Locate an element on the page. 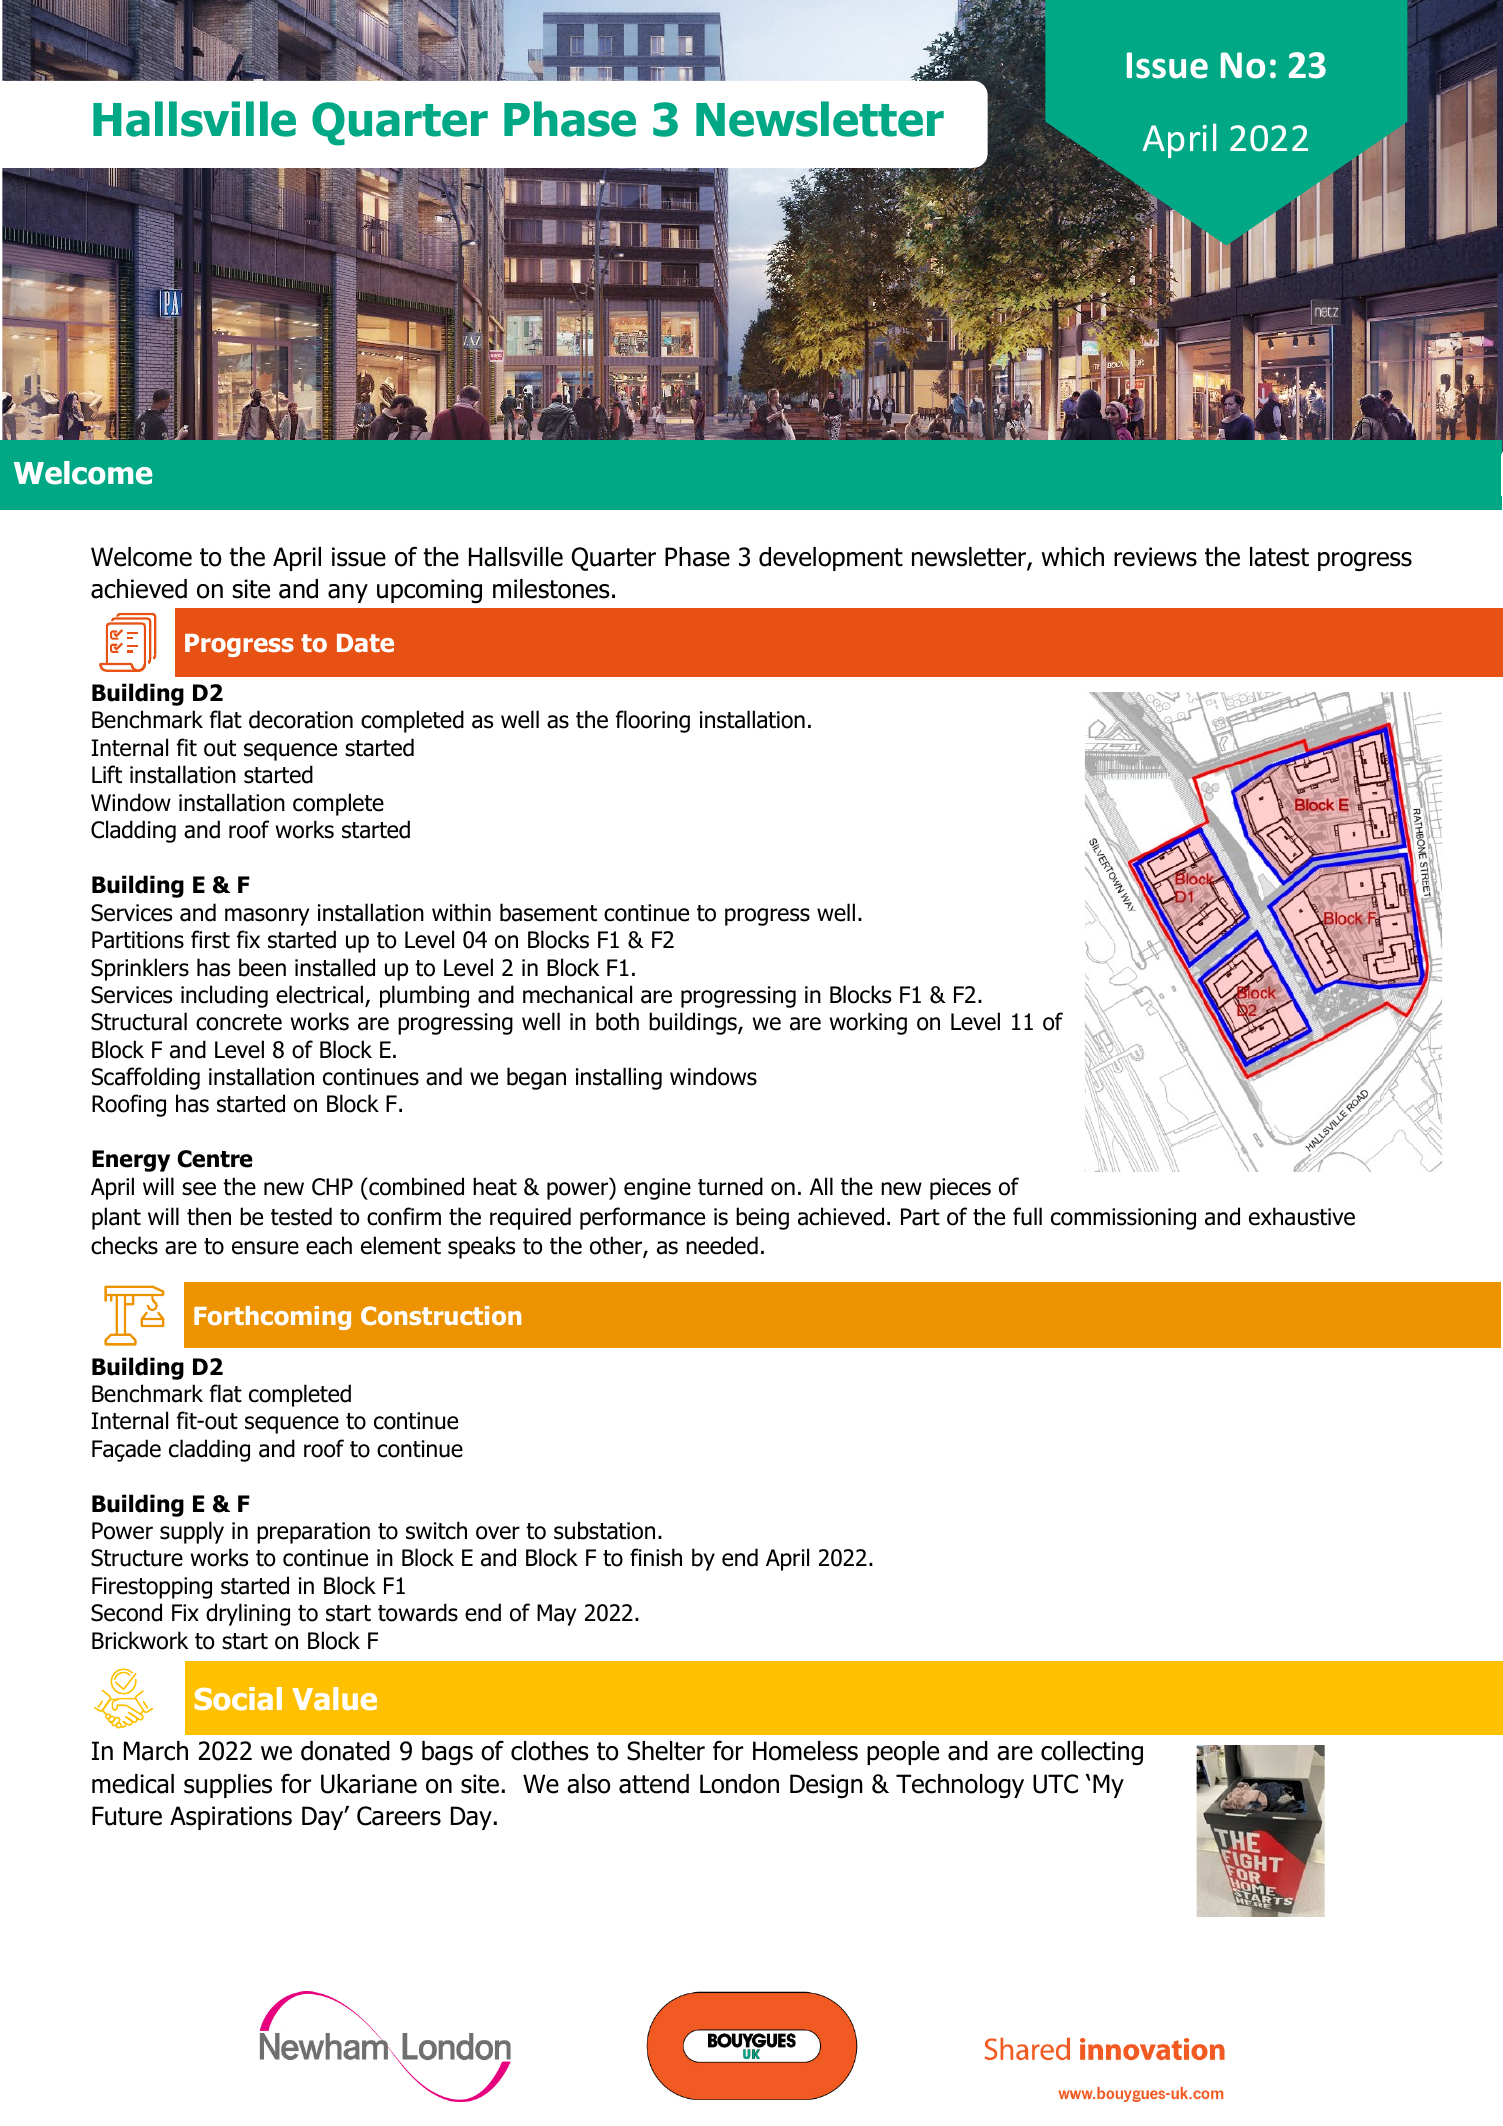  flooring is located at coordinates (653, 721).
